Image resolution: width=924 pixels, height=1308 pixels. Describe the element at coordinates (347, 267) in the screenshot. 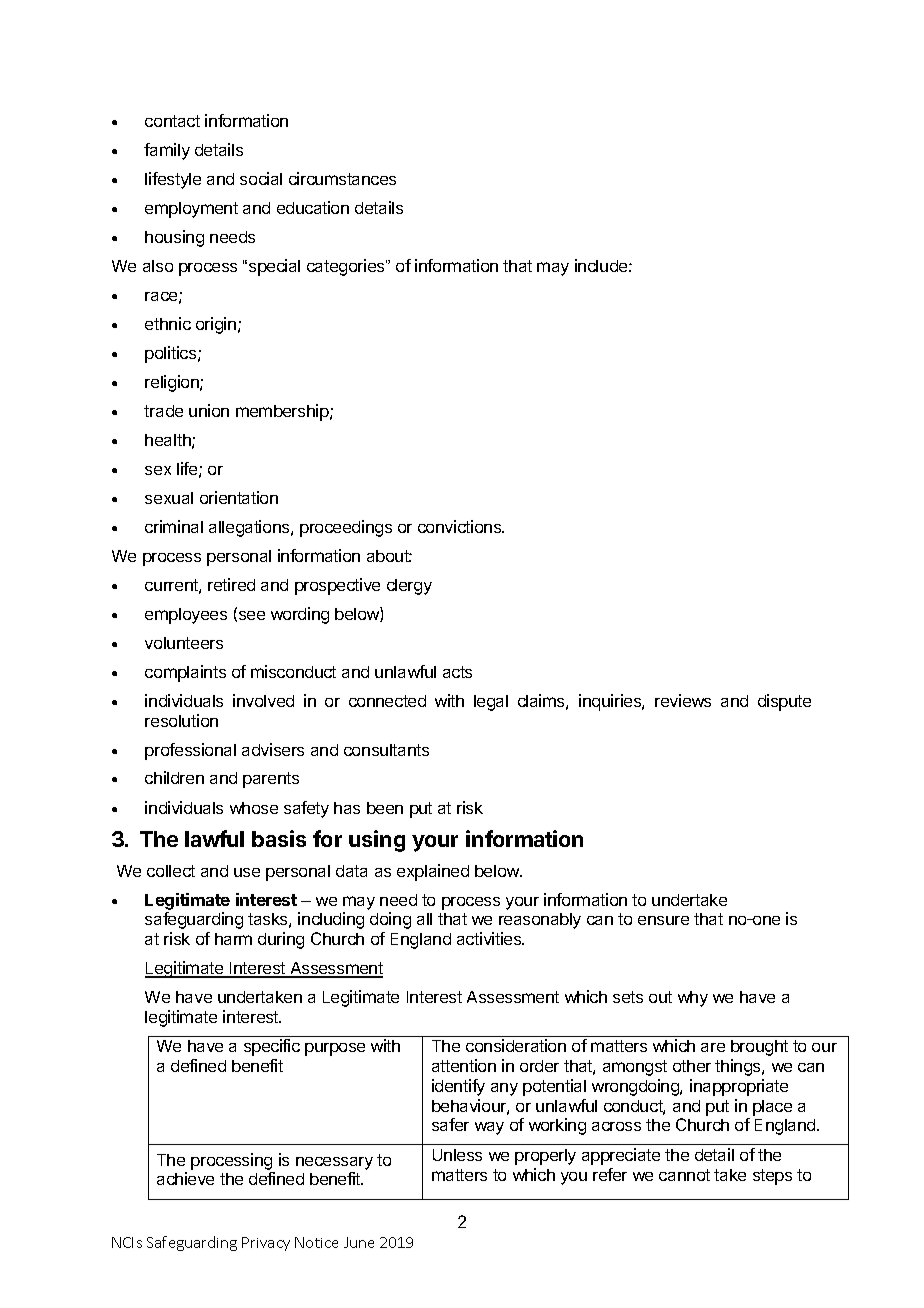

I see `categories` at that location.
